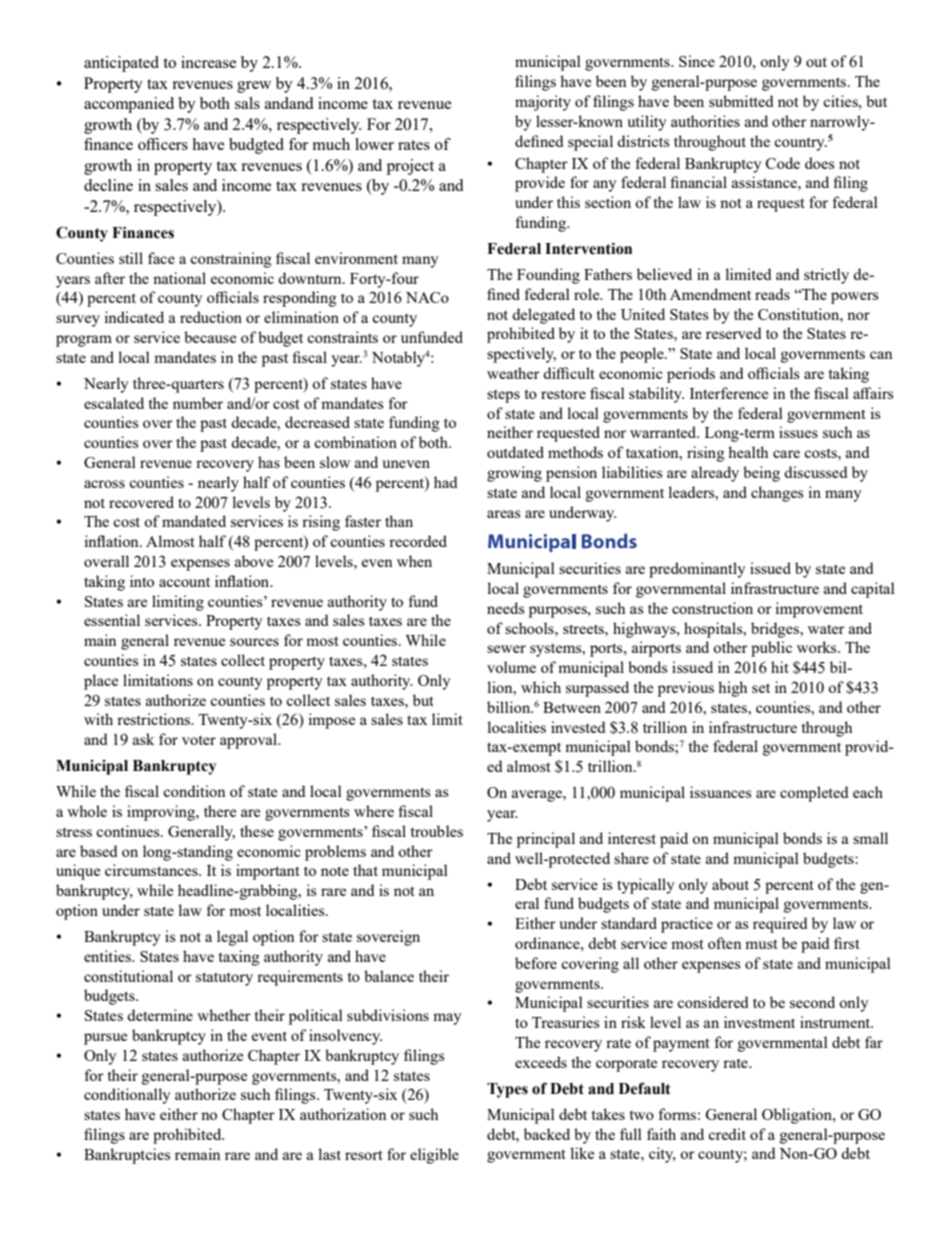 The height and width of the screenshot is (1233, 952). What do you see at coordinates (543, 103) in the screenshot?
I see `majority` at bounding box center [543, 103].
